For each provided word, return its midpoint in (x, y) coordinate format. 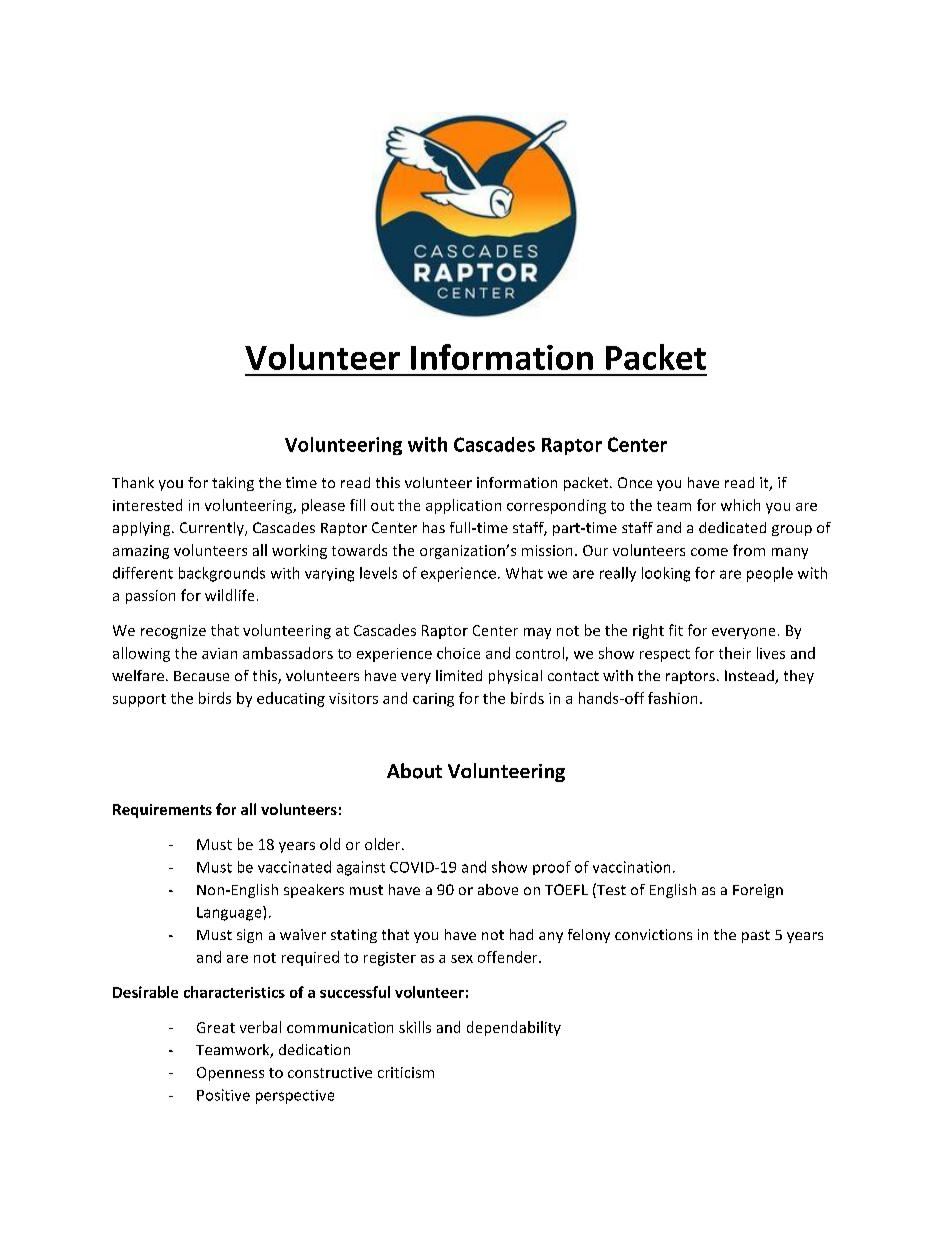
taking (233, 484)
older (384, 844)
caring (433, 700)
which (740, 505)
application (463, 506)
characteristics (234, 992)
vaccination (631, 867)
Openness (230, 1074)
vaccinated (294, 867)
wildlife (229, 595)
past (756, 936)
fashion (672, 698)
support (139, 700)
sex (462, 959)
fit (676, 630)
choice (458, 653)
